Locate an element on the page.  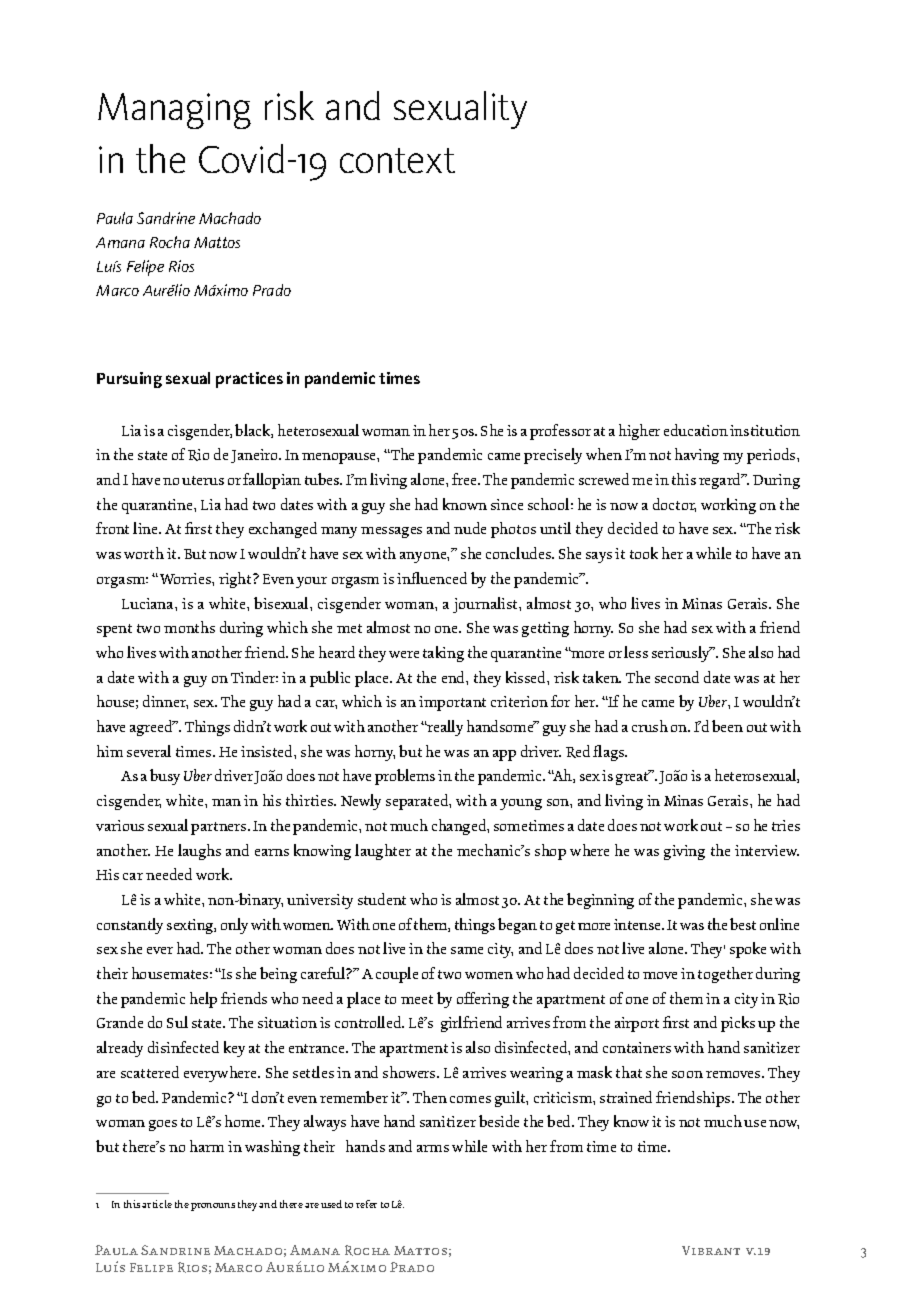
uterus is located at coordinates (203, 480).
